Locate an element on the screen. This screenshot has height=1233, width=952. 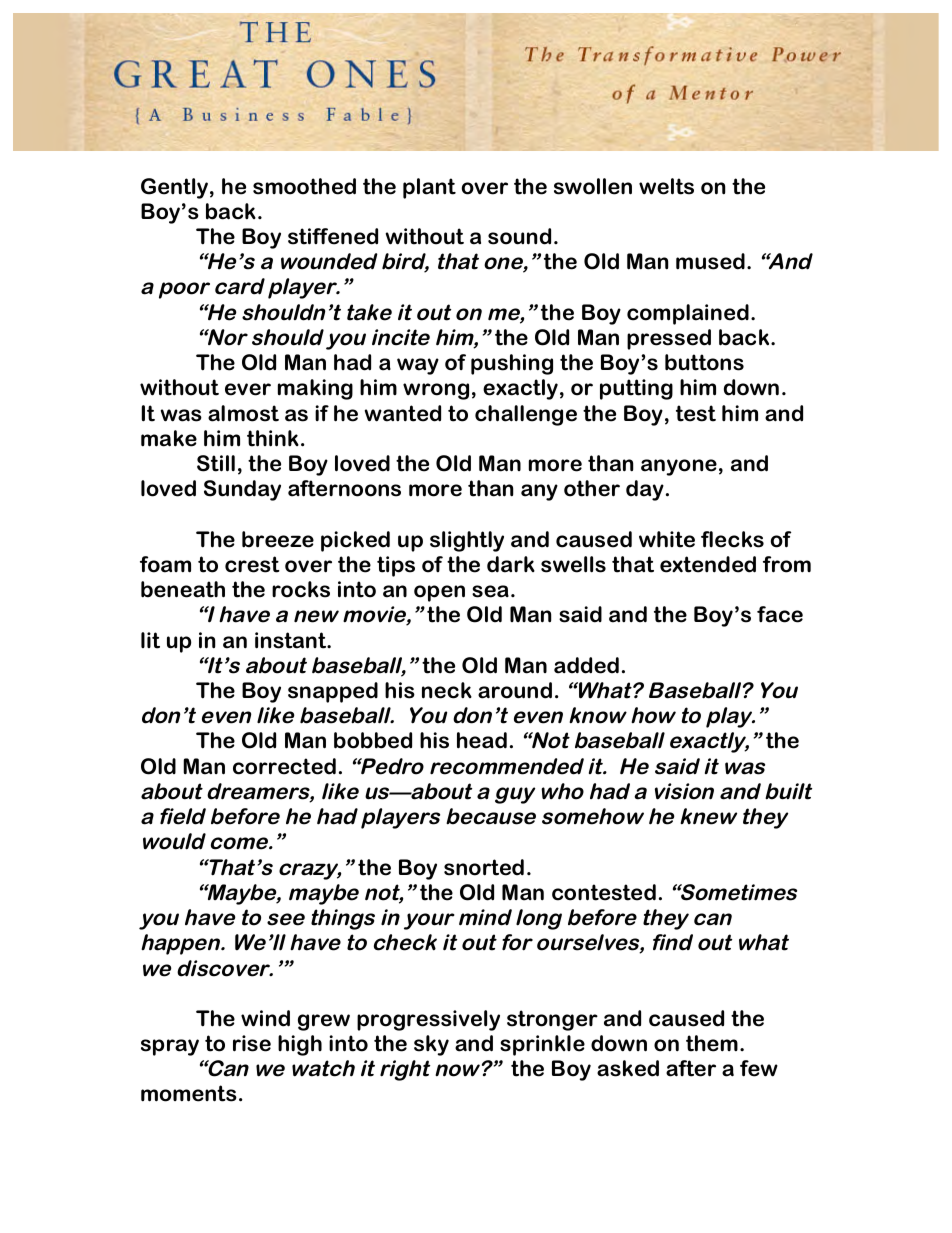
plant is located at coordinates (429, 188).
